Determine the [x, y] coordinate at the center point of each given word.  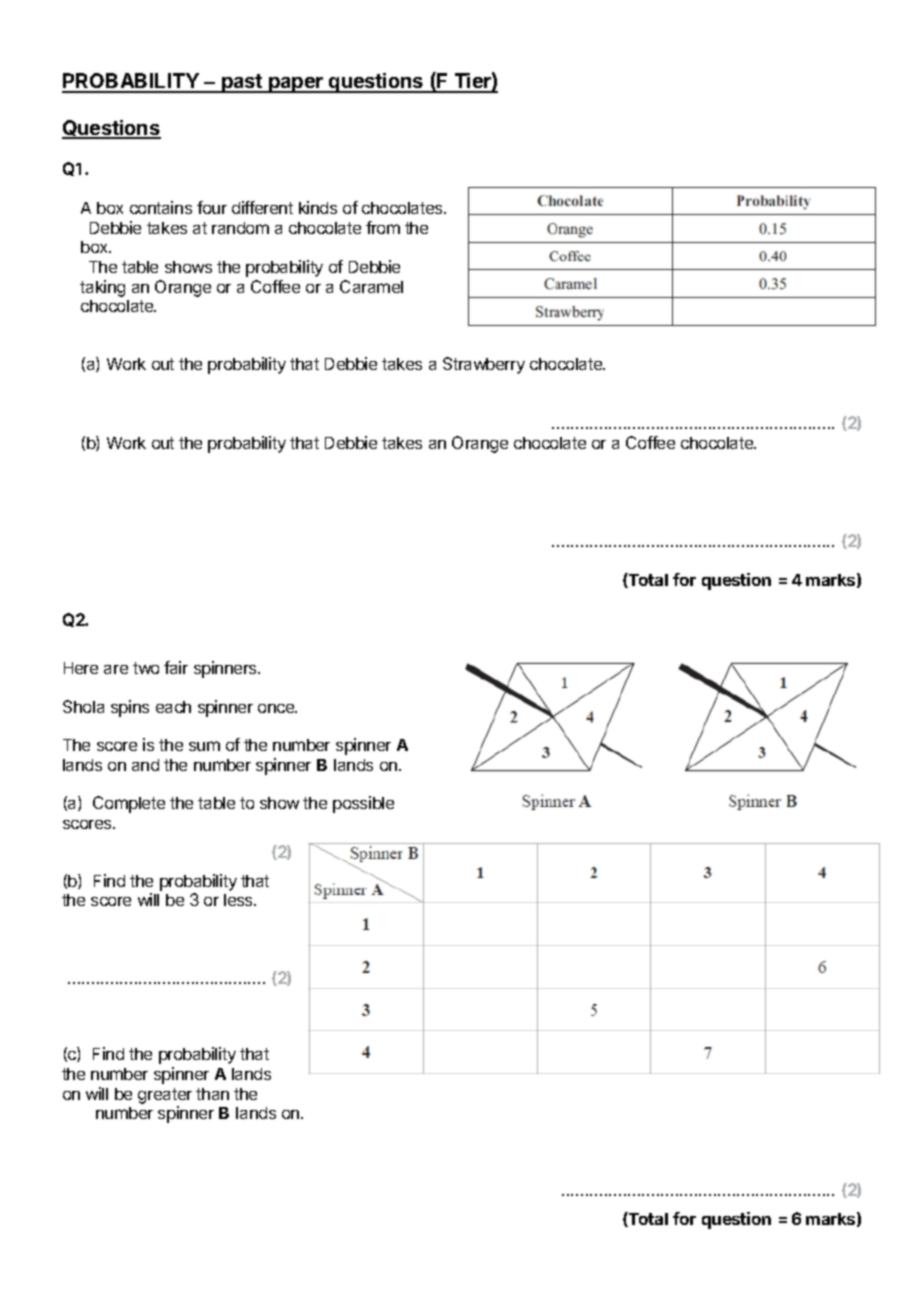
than [212, 1094]
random [240, 228]
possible [363, 804]
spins [130, 708]
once [277, 708]
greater [165, 1097]
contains [161, 207]
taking [102, 288]
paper [296, 85]
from [383, 227]
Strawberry [484, 365]
